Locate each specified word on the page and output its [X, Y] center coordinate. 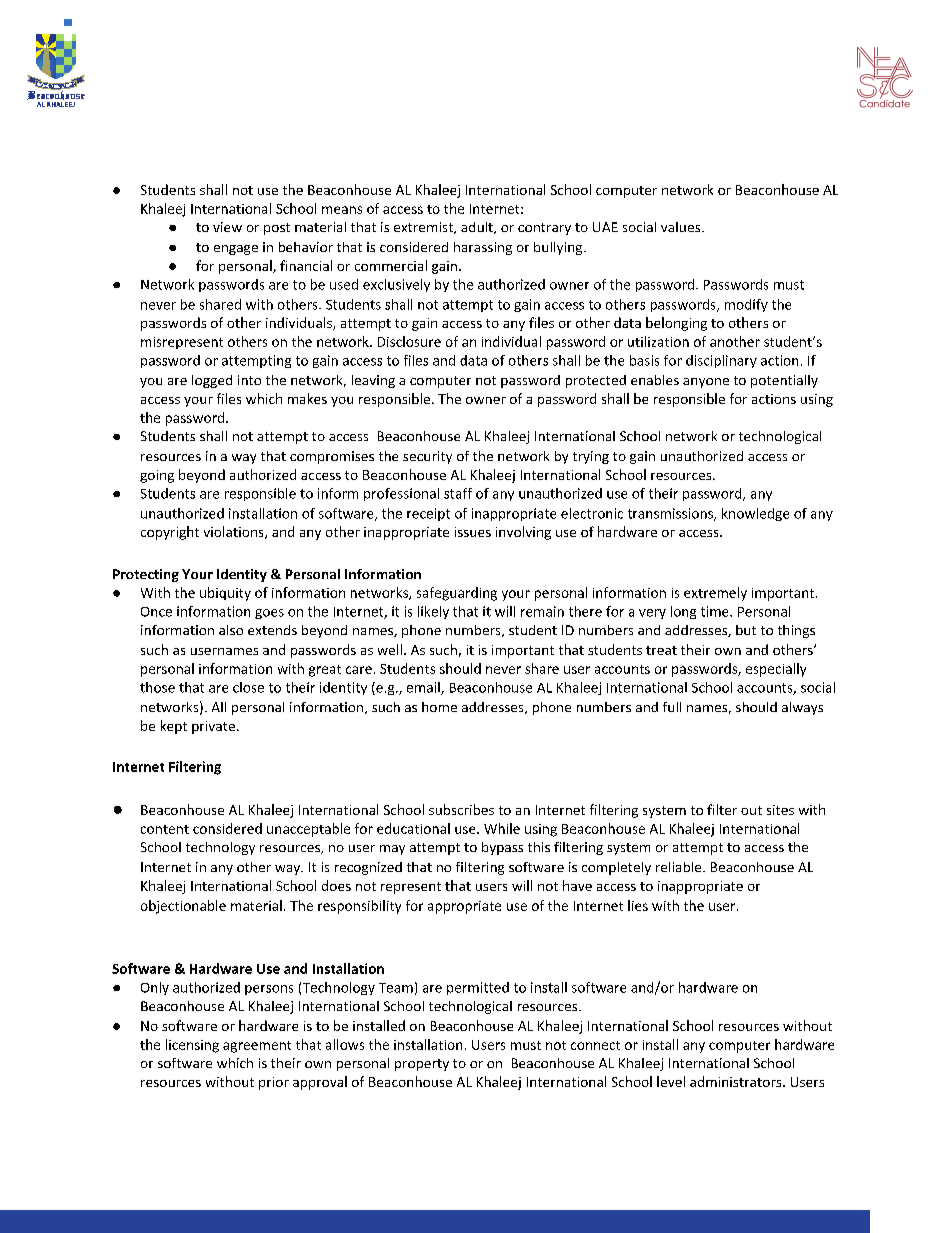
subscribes [461, 809]
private [213, 727]
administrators [737, 1081]
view [227, 227]
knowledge [755, 514]
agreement [257, 1047]
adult [478, 228]
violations [235, 532]
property [422, 1065]
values [682, 227]
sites [780, 810]
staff [458, 493]
